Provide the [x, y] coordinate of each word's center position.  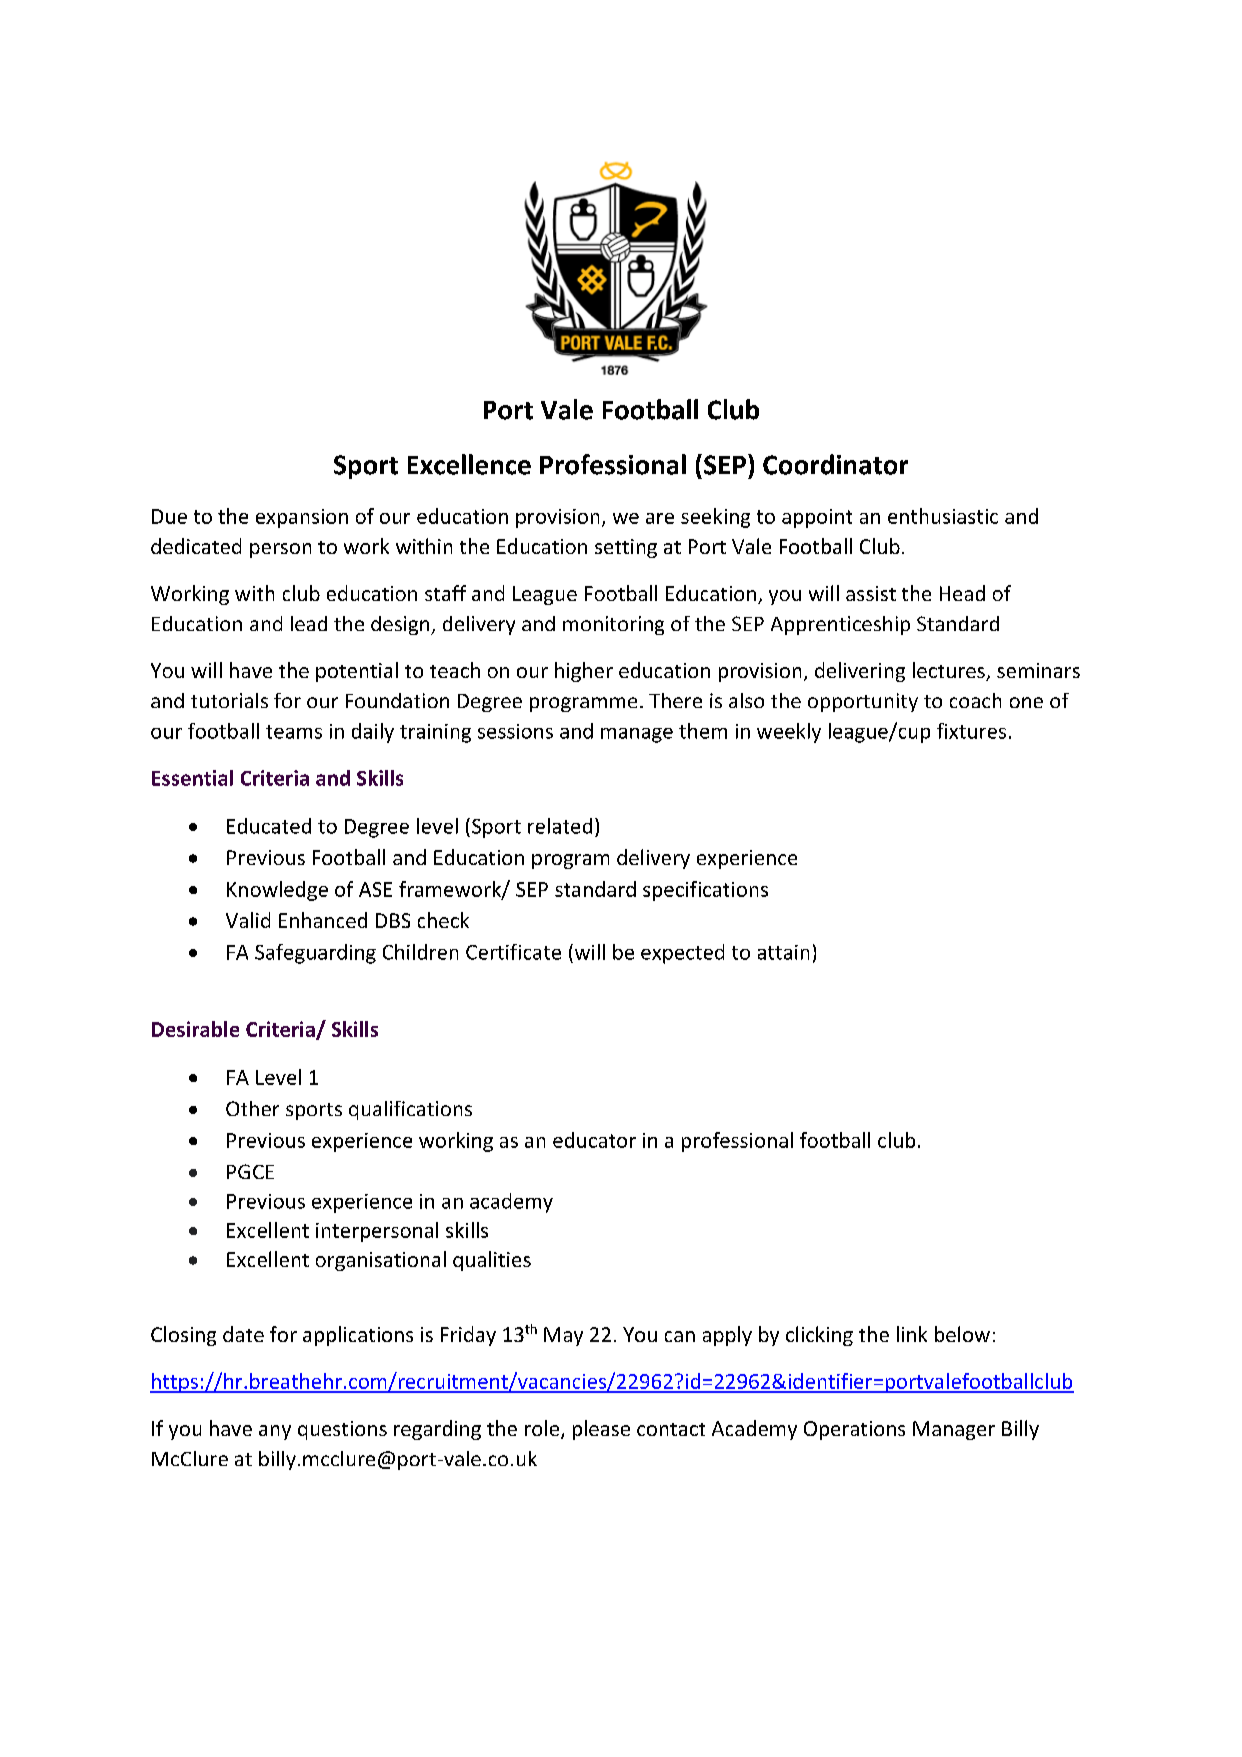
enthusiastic [943, 516]
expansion [302, 518]
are [660, 518]
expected [682, 954]
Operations [854, 1430]
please [601, 1430]
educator [594, 1140]
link [912, 1334]
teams [294, 732]
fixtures [971, 731]
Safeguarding [315, 954]
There [675, 700]
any [275, 1432]
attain [783, 952]
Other [252, 1108]
